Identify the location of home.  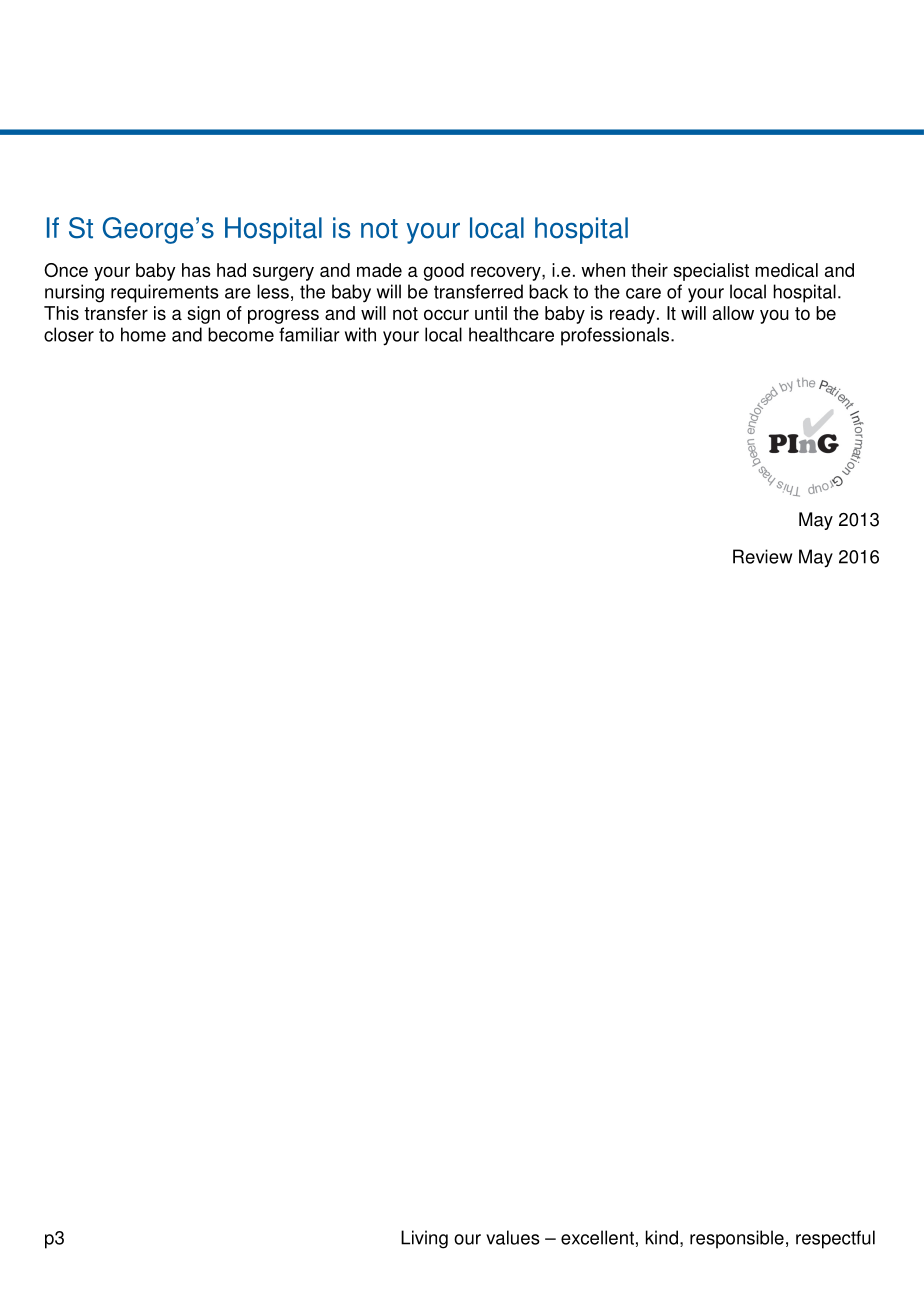
(143, 334).
